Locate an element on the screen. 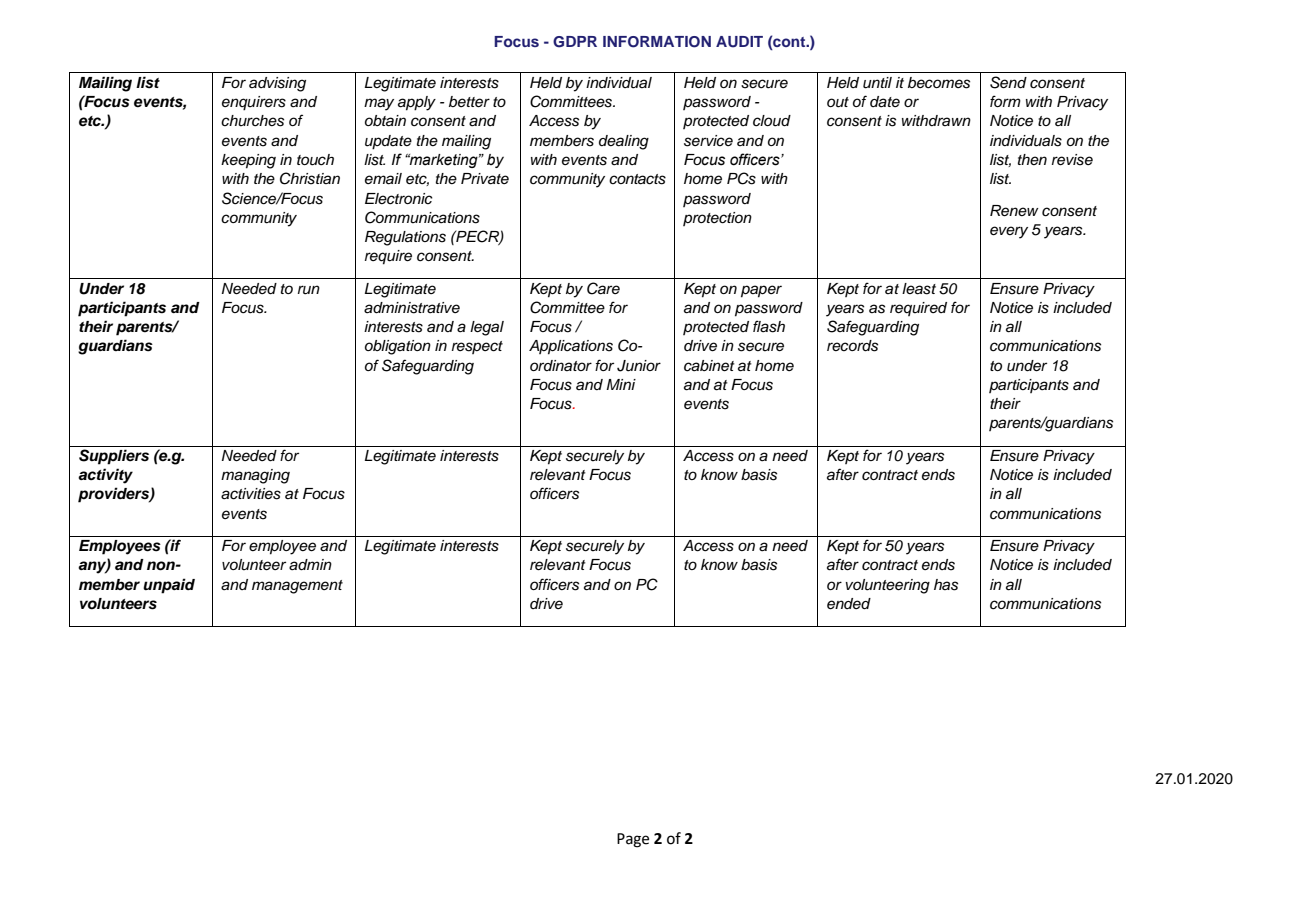  Care is located at coordinates (603, 288).
